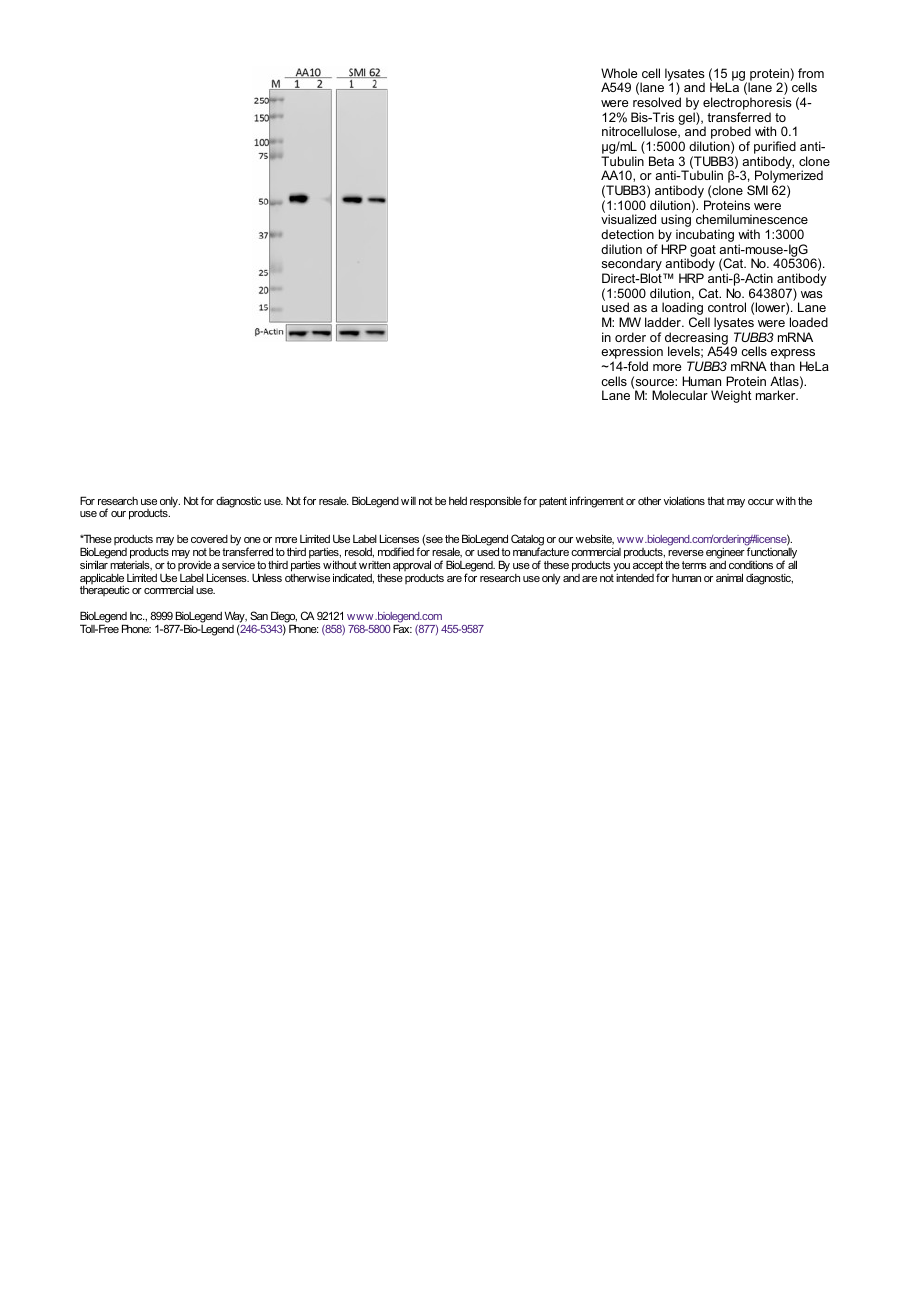 The height and width of the page is (1307, 924). What do you see at coordinates (664, 322) in the page?
I see `ladder` at bounding box center [664, 322].
